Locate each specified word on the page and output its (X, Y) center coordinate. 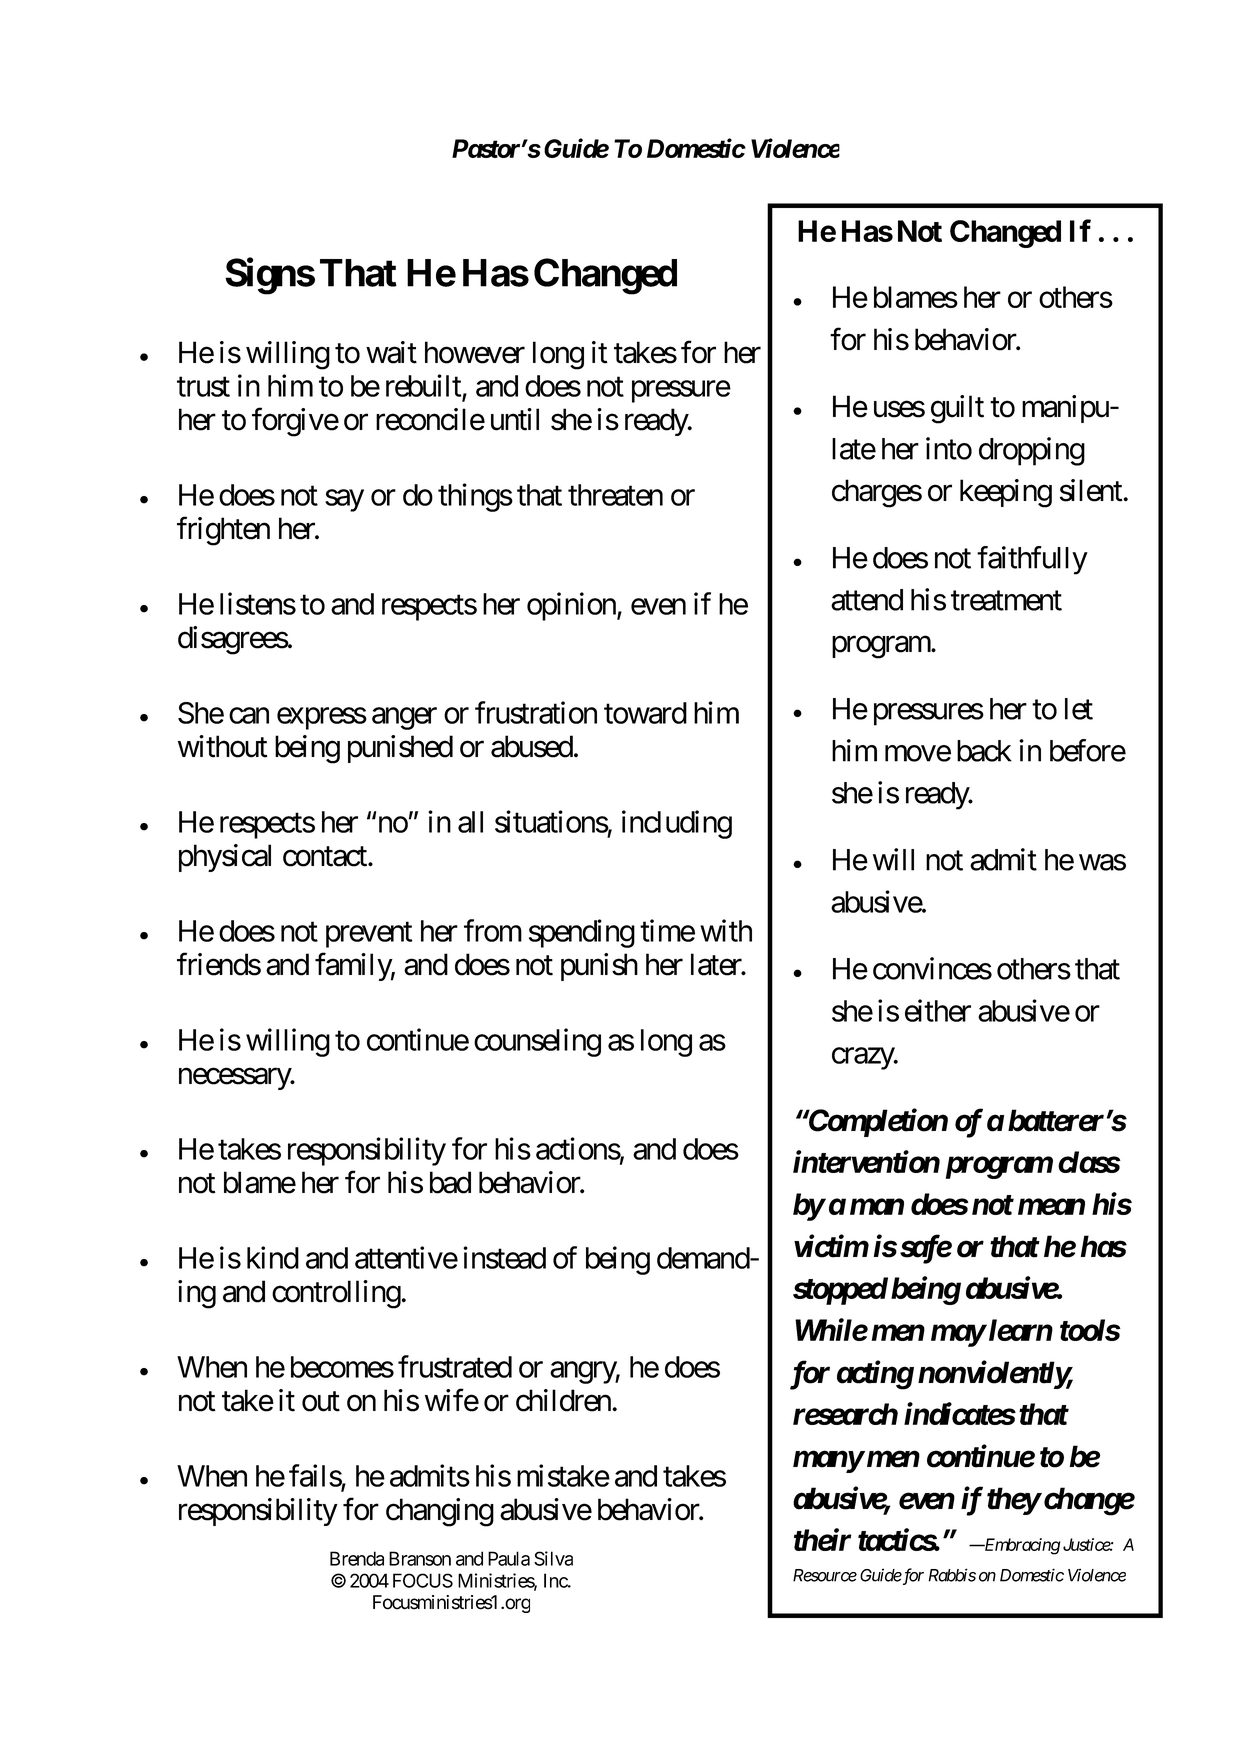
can (249, 716)
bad (450, 1182)
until (515, 419)
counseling (537, 1042)
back (984, 751)
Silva (553, 1558)
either (938, 1010)
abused (532, 746)
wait (391, 352)
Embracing (1021, 1546)
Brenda (357, 1558)
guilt (957, 409)
